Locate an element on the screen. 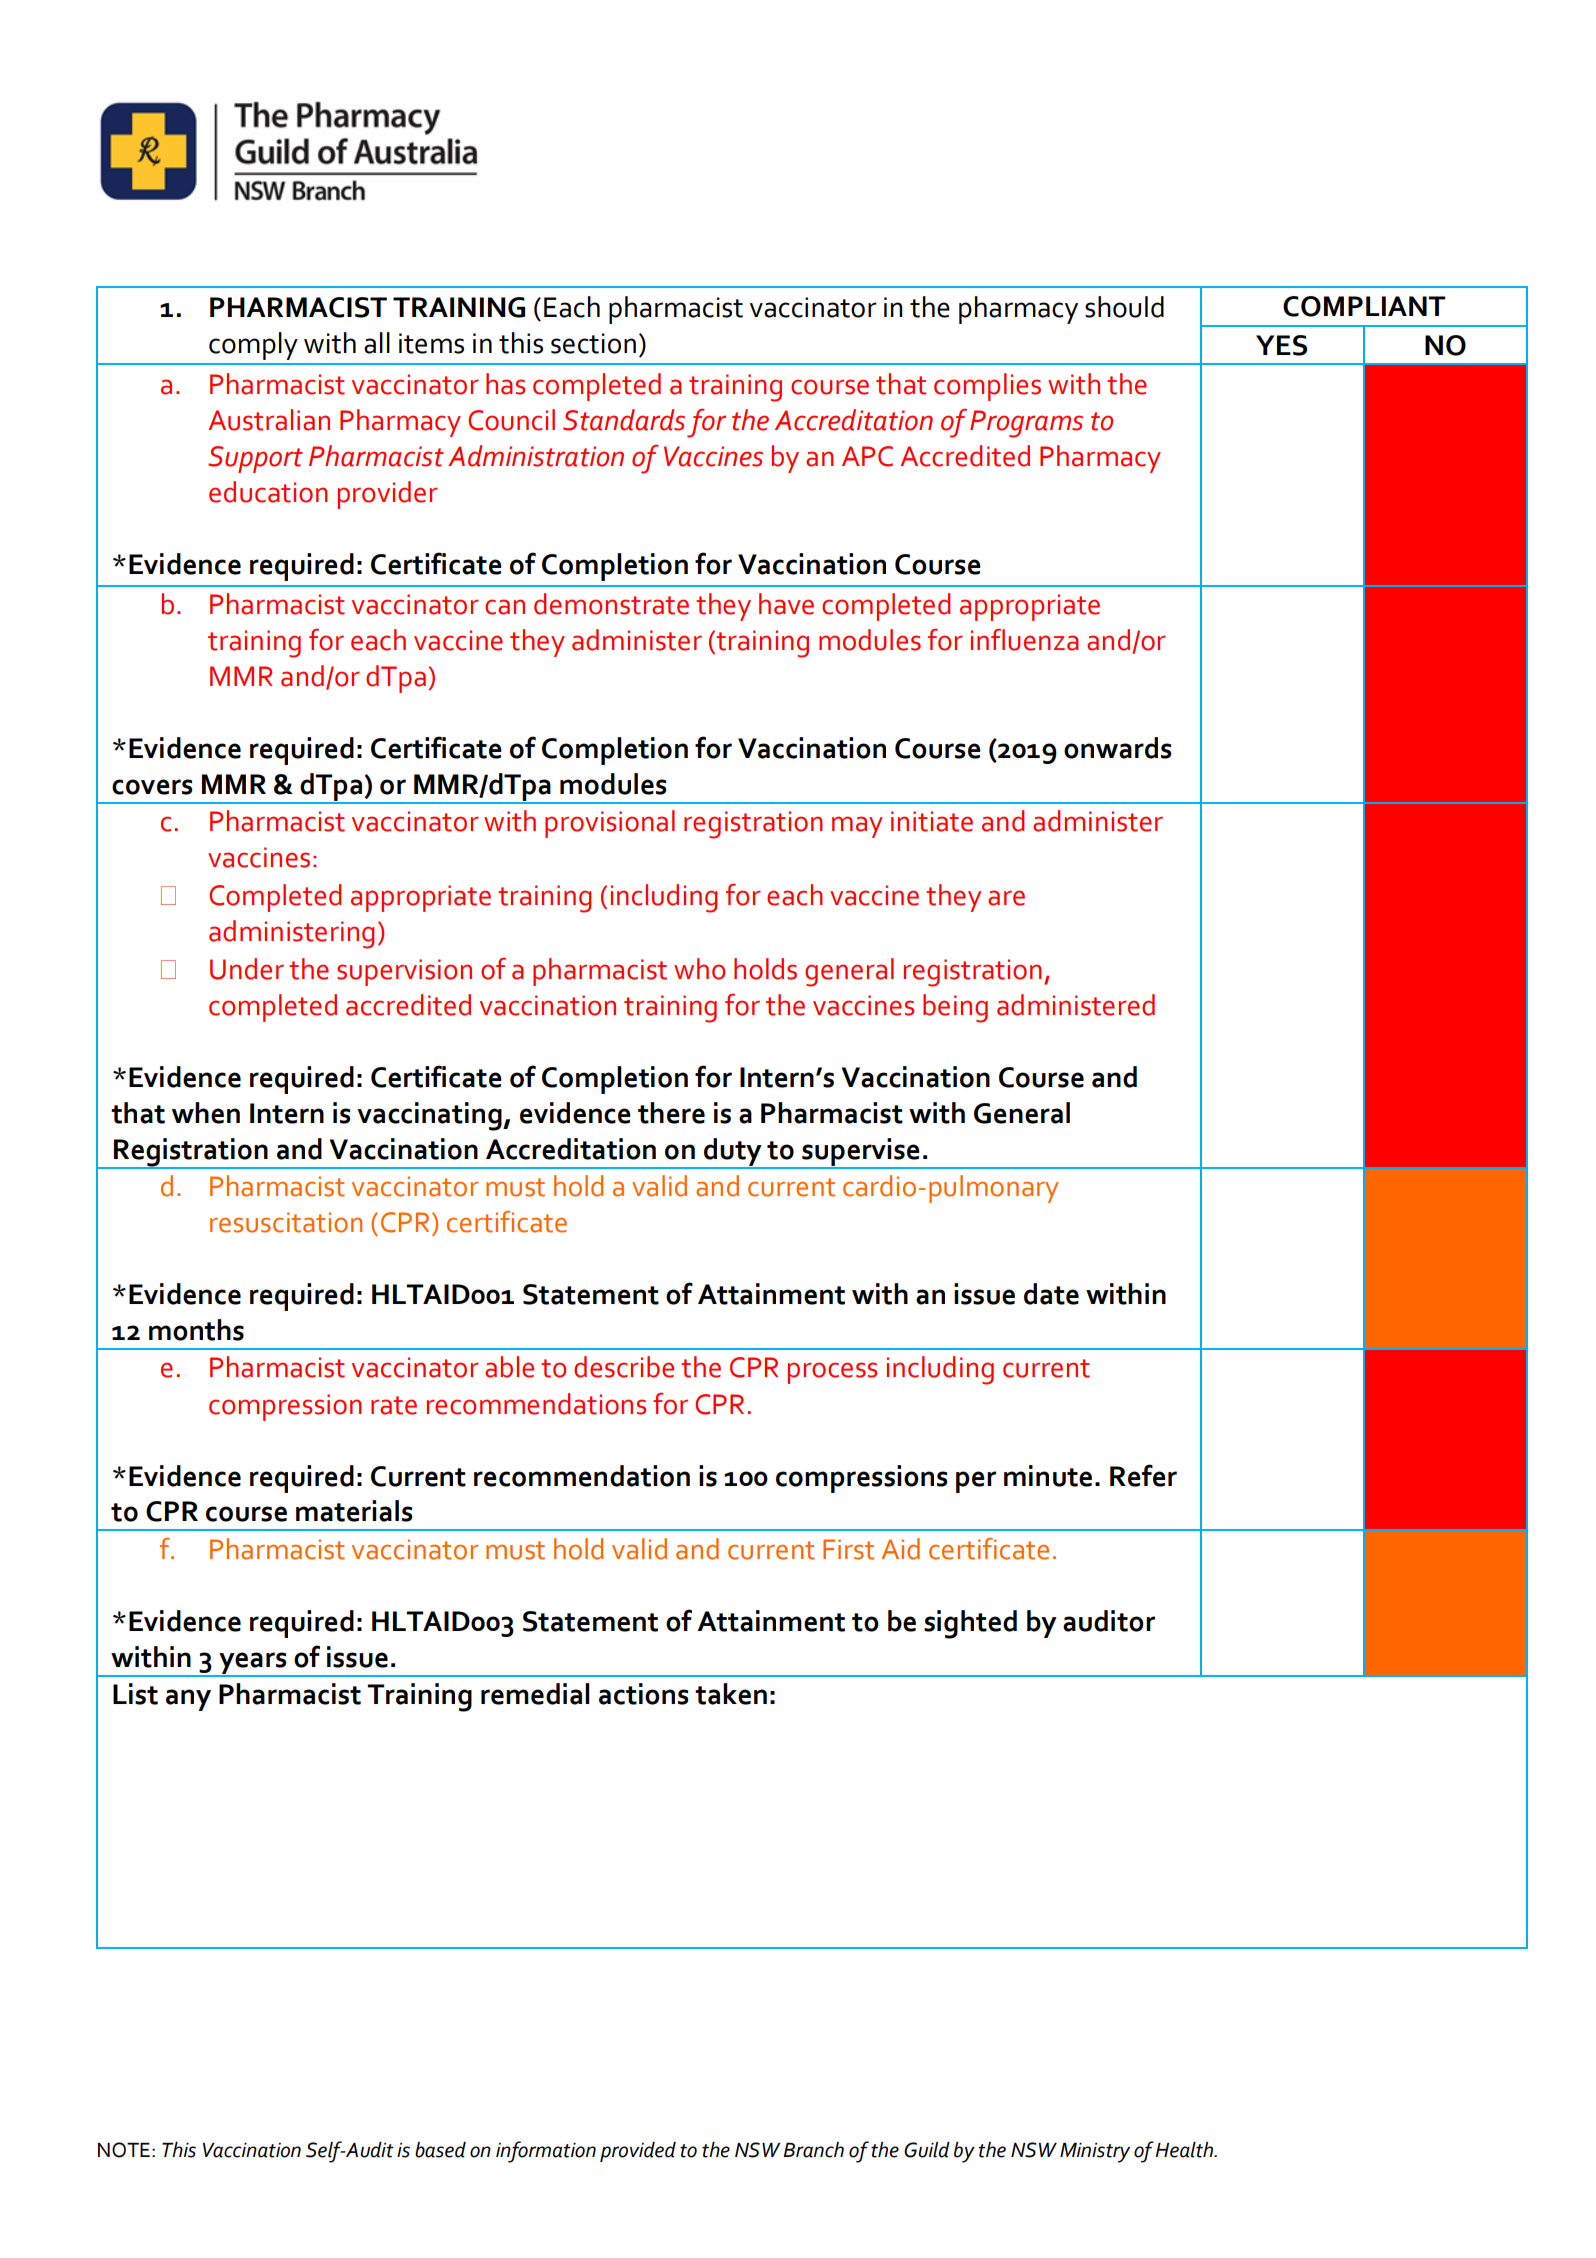 The height and width of the screenshot is (2258, 1596). comply is located at coordinates (253, 346).
